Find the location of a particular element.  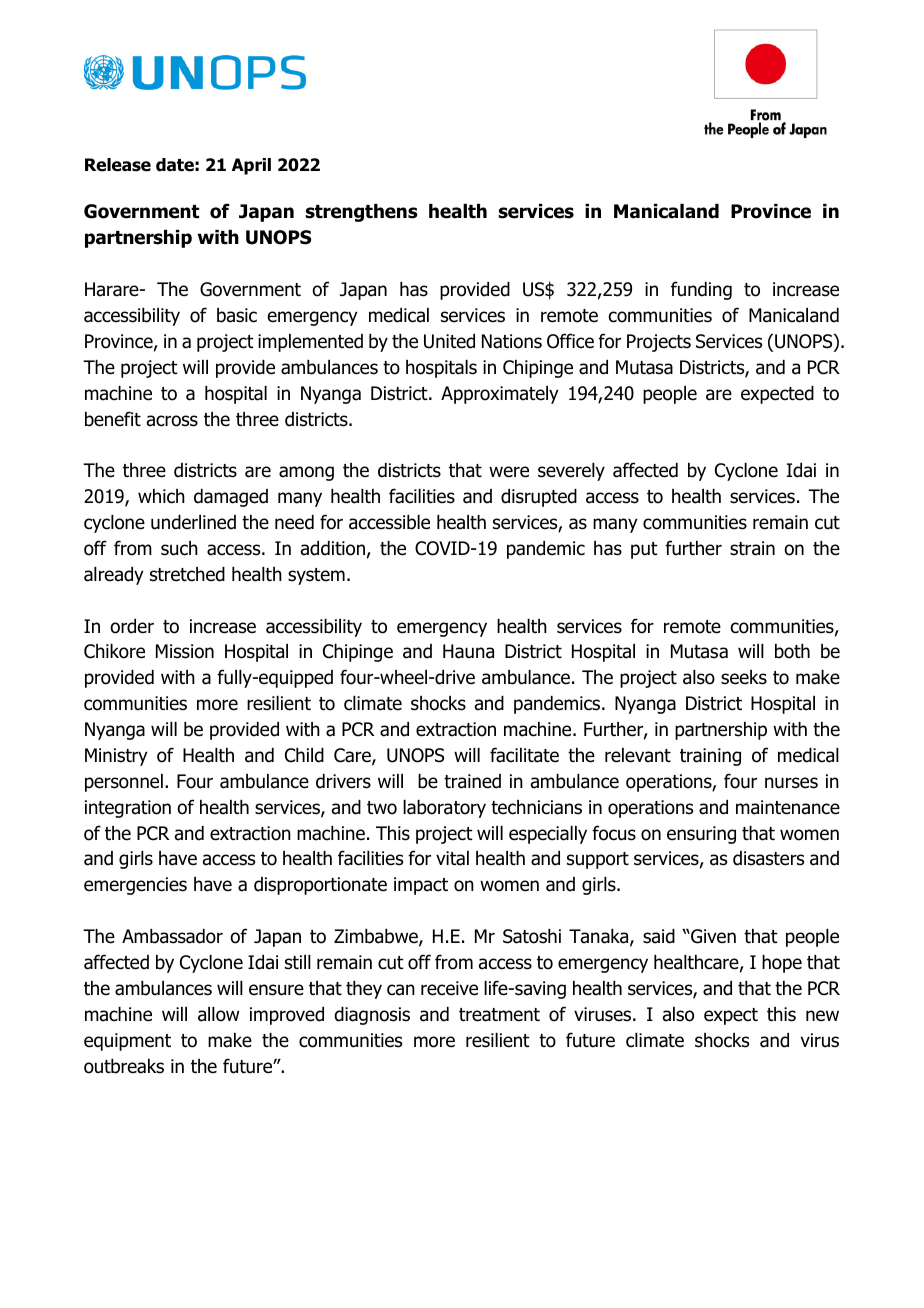

April is located at coordinates (251, 166).
